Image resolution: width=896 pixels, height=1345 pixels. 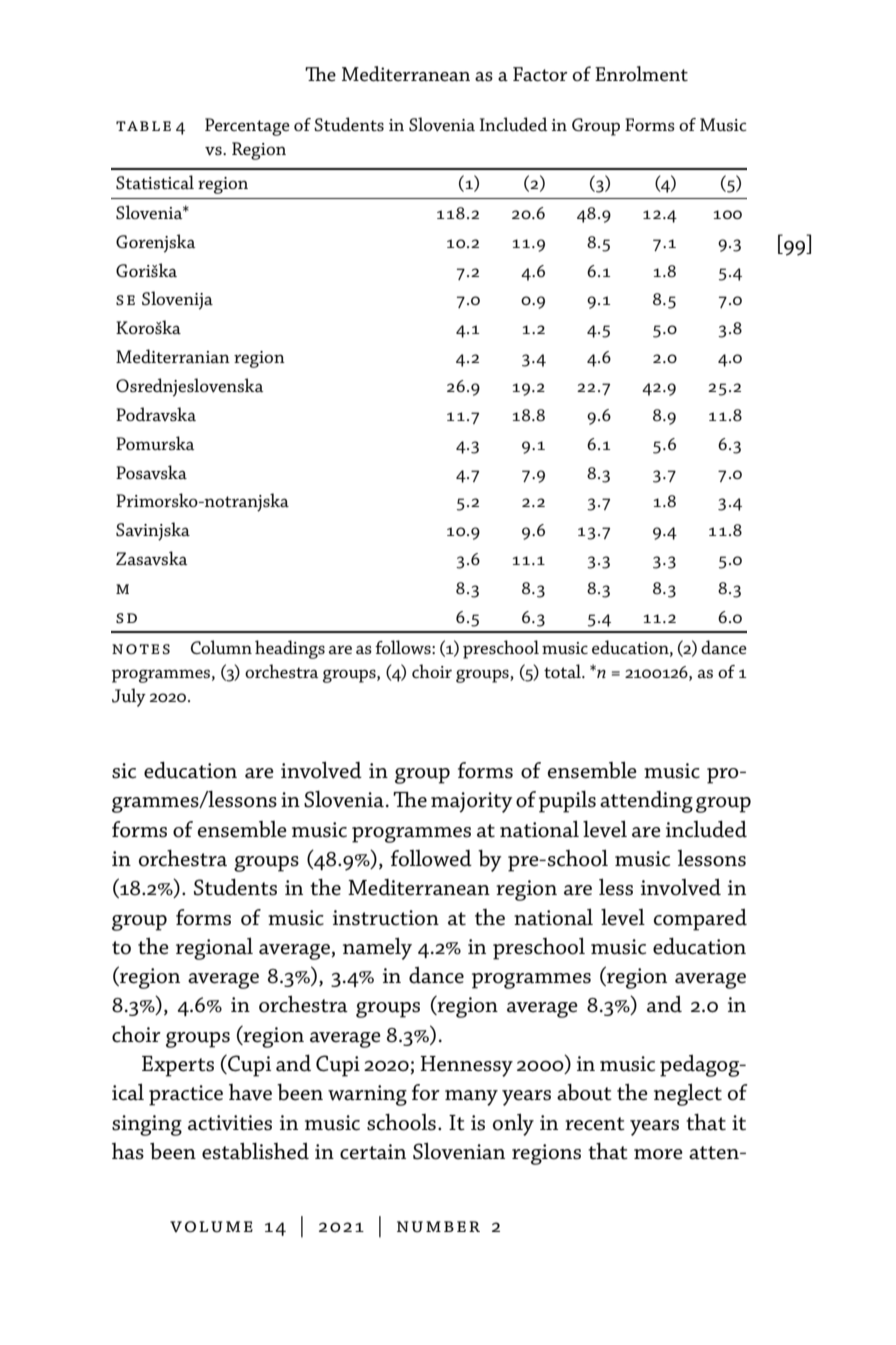 What do you see at coordinates (221, 647) in the document?
I see `Column` at bounding box center [221, 647].
